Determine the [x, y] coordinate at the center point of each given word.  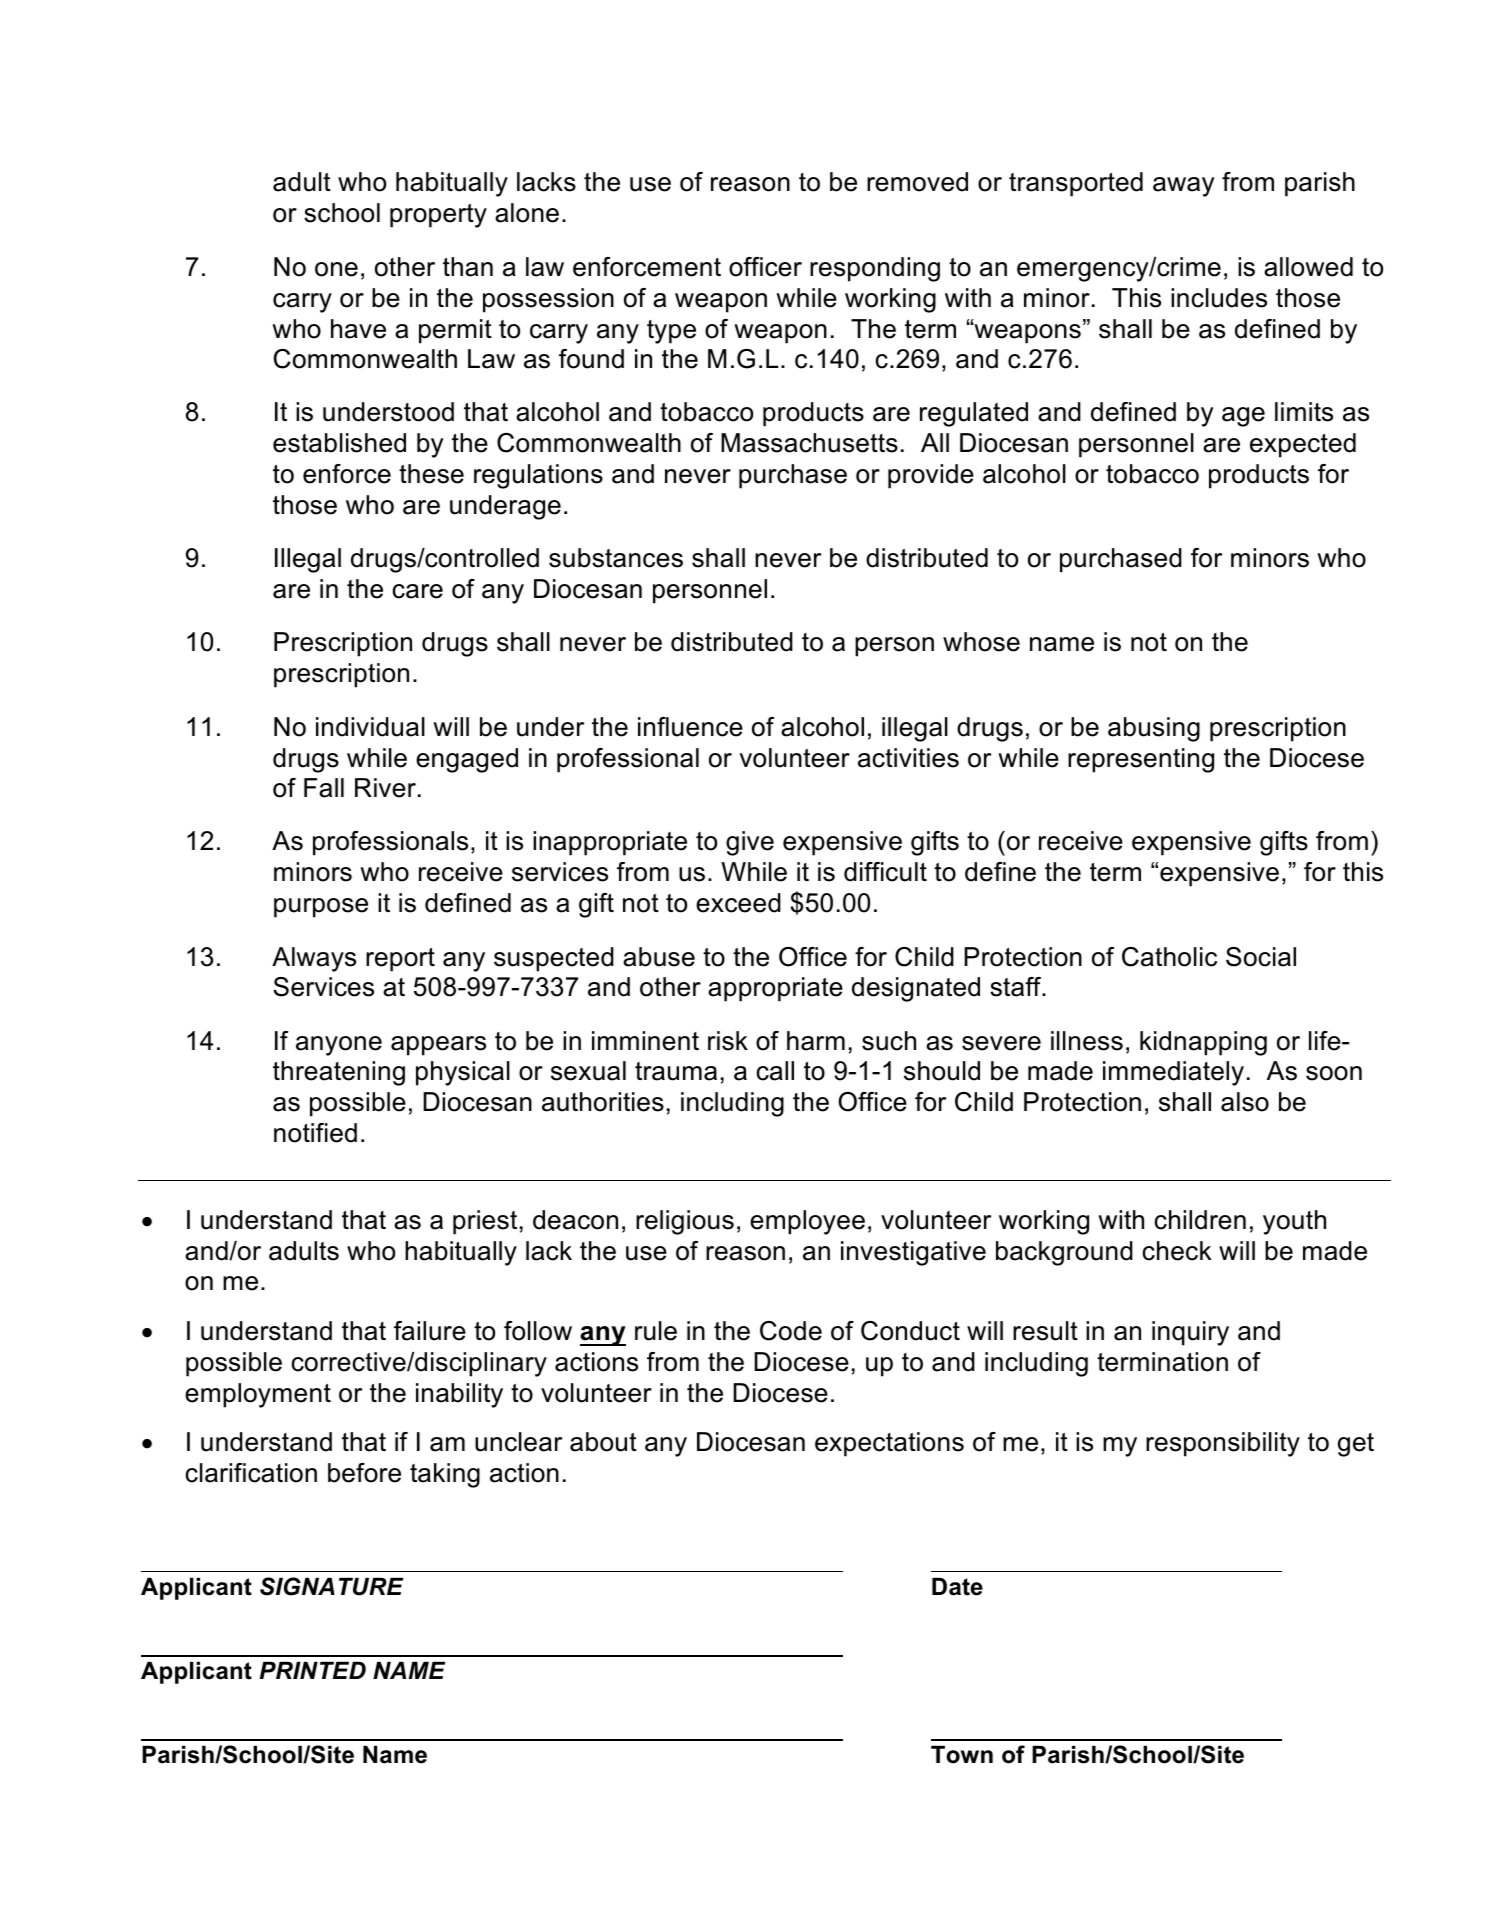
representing [1141, 760]
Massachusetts [809, 443]
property [438, 216]
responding [875, 269]
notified [315, 1133]
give [750, 843]
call [775, 1071]
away [1184, 187]
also [1245, 1102]
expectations [889, 1444]
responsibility [1223, 1444]
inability [459, 1395]
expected [1303, 445]
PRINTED [313, 1670]
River [385, 788]
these [431, 474]
